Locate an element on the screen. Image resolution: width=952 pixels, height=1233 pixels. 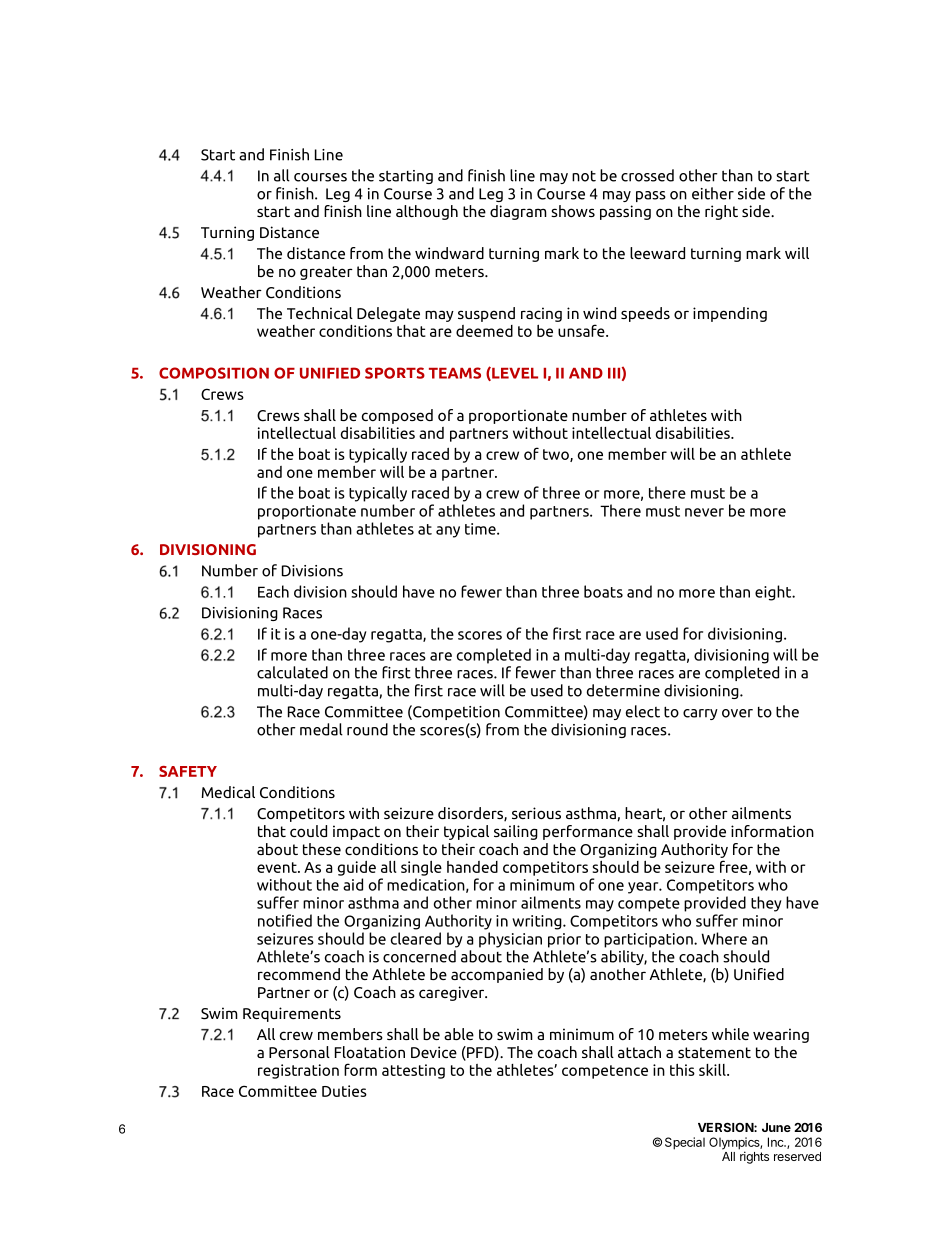
impending is located at coordinates (730, 314).
